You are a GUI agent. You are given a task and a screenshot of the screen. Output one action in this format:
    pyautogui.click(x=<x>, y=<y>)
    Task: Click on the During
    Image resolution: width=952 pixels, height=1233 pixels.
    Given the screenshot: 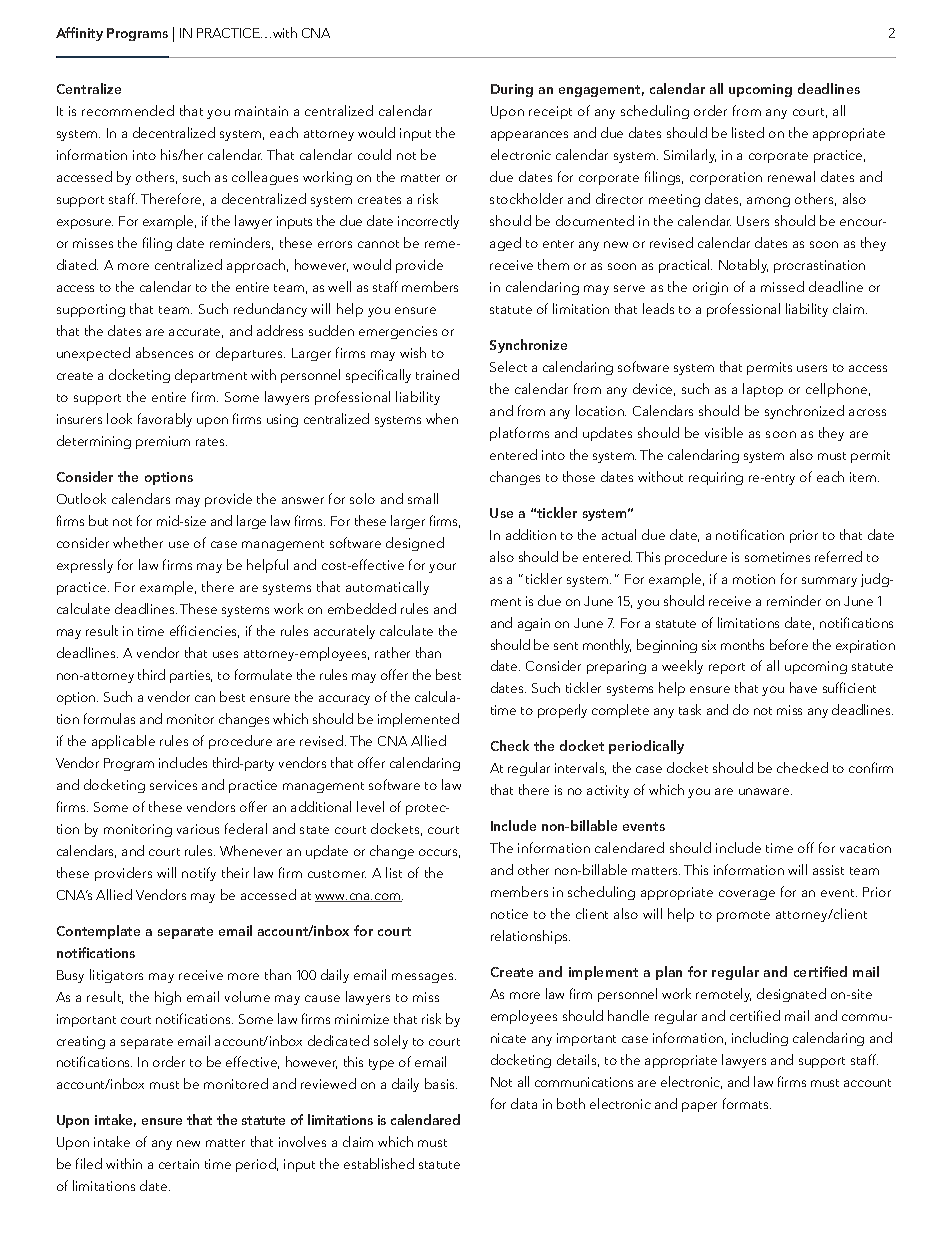 What is the action you would take?
    pyautogui.click(x=512, y=90)
